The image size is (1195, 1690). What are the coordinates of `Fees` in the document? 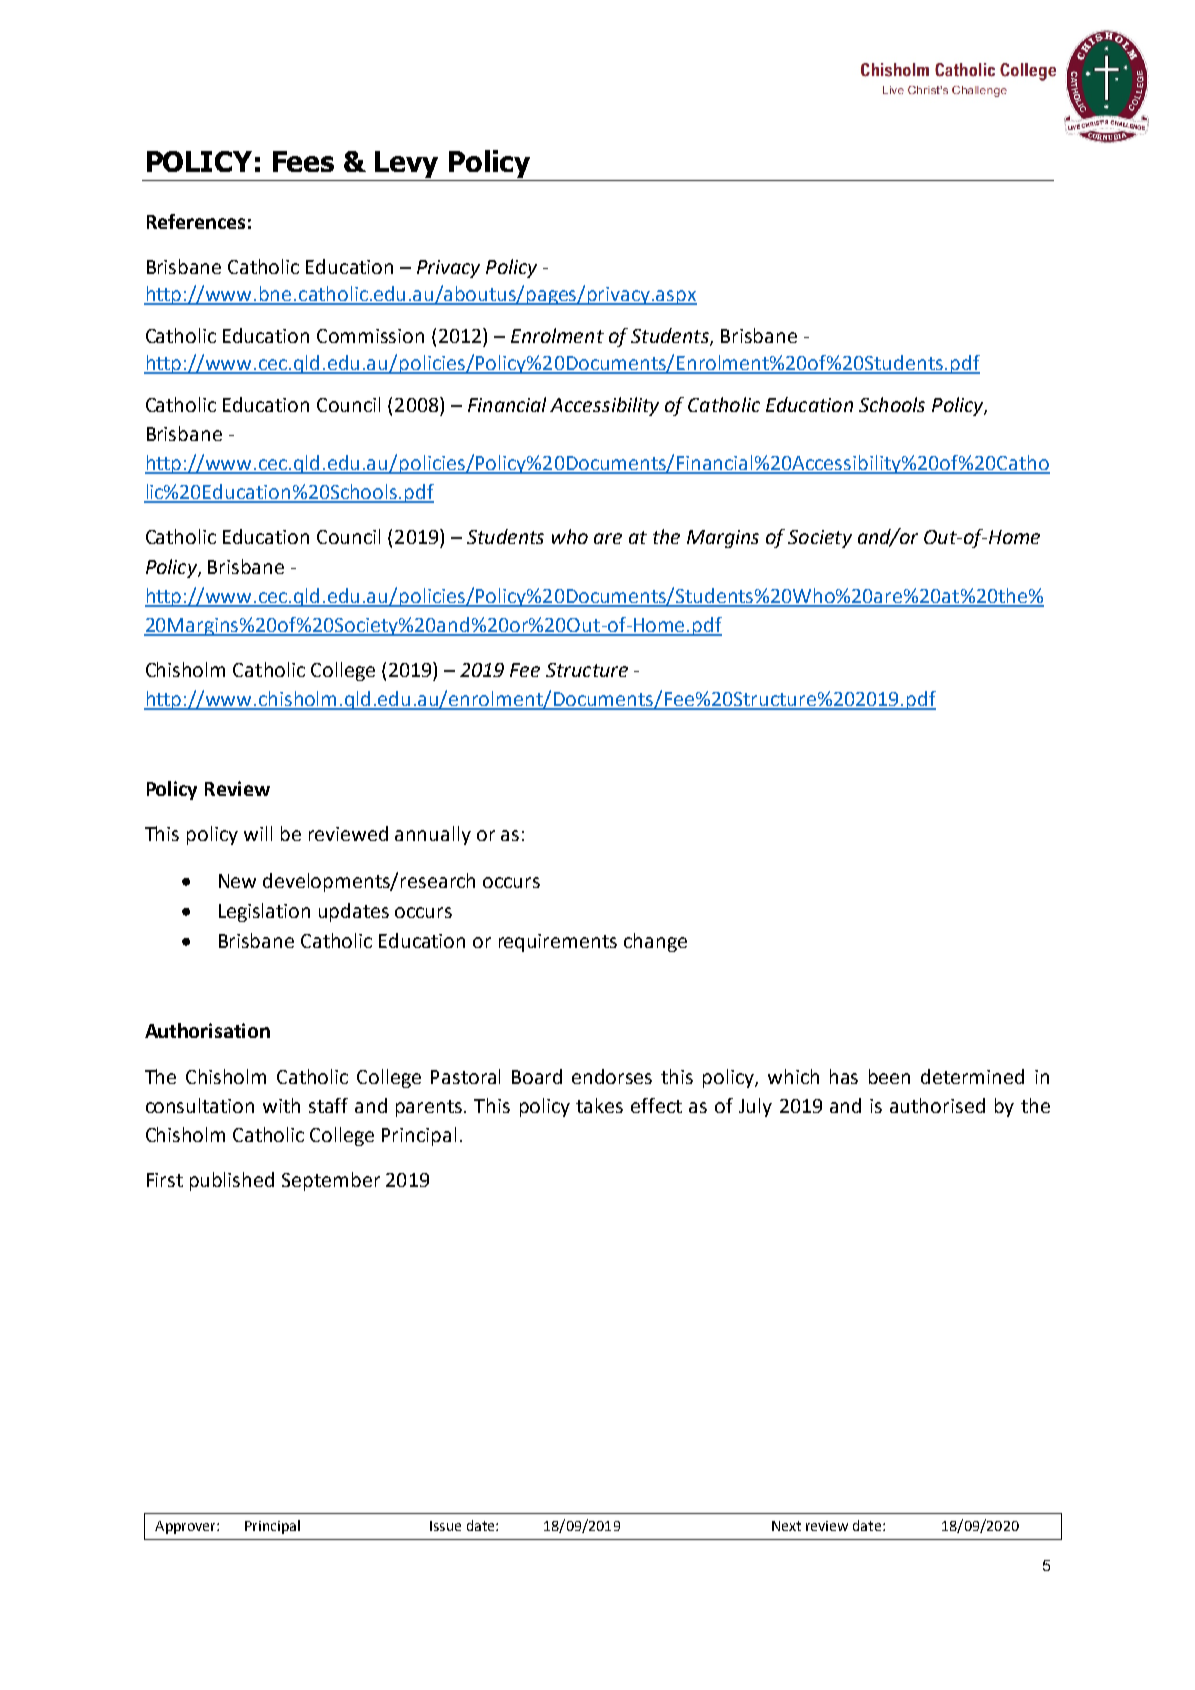 It's located at (303, 161).
